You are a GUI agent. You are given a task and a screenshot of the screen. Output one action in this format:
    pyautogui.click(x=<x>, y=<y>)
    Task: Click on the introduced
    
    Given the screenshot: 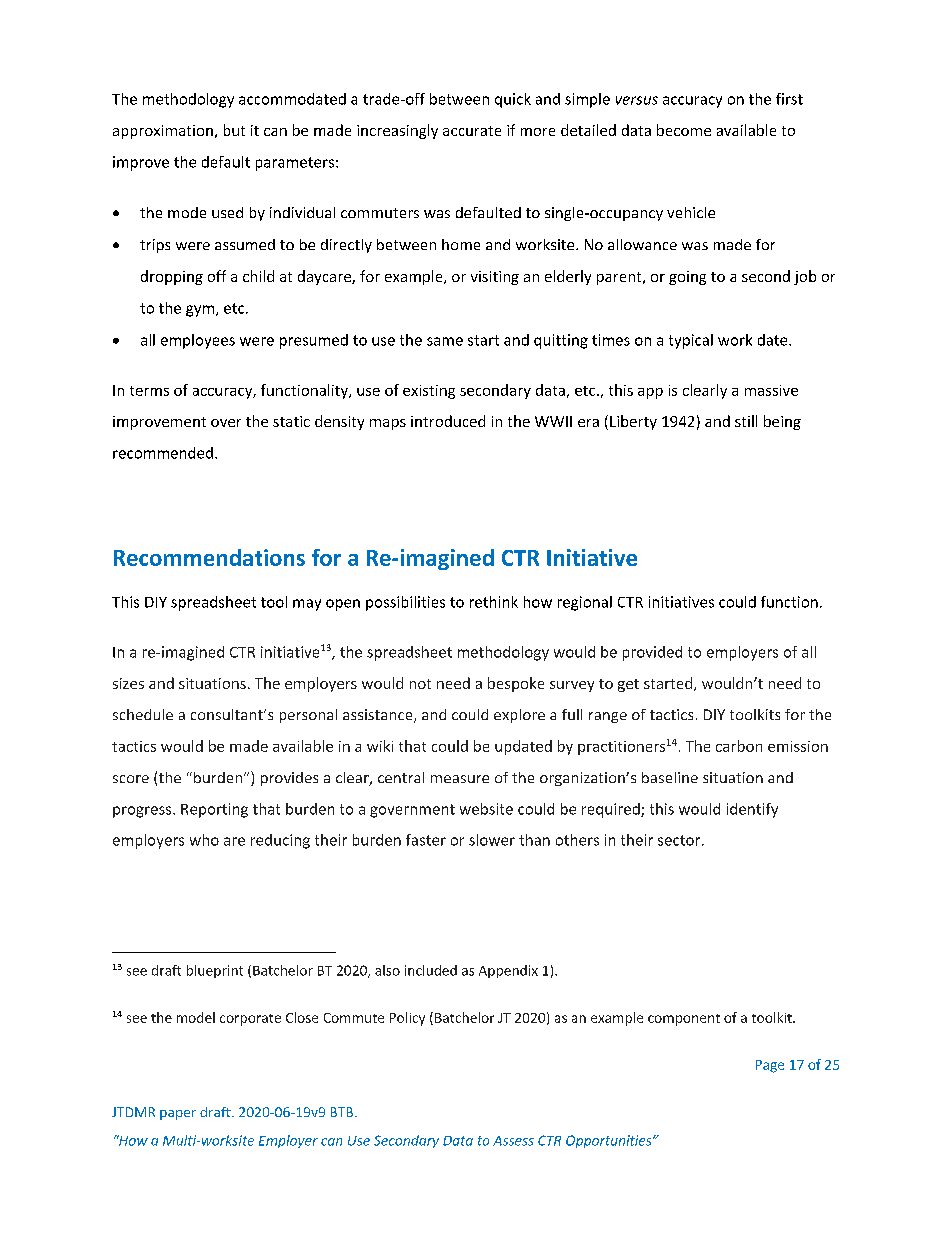 What is the action you would take?
    pyautogui.click(x=448, y=421)
